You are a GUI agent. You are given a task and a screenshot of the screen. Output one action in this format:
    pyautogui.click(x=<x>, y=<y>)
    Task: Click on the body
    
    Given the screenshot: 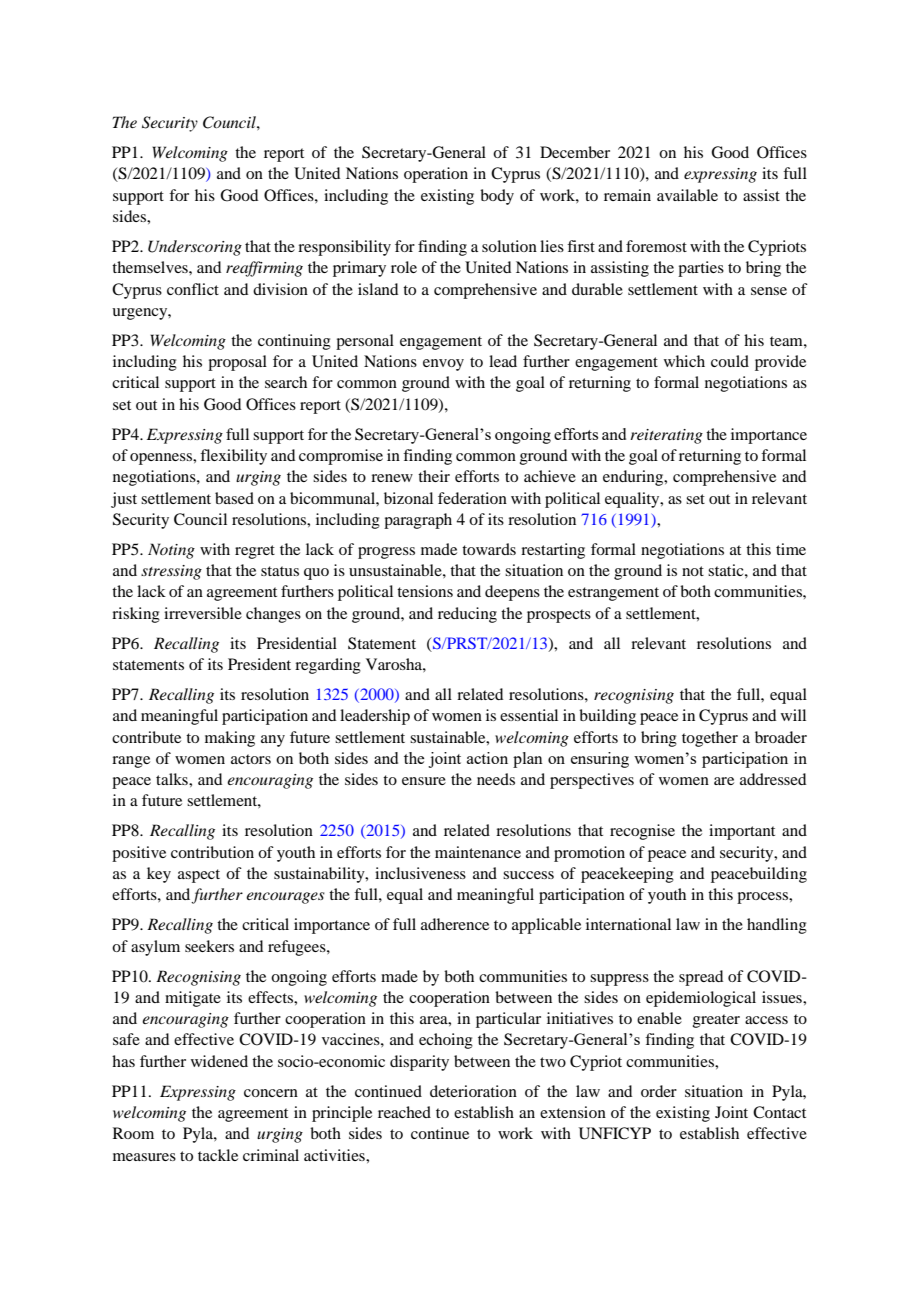 What is the action you would take?
    pyautogui.click(x=497, y=197)
